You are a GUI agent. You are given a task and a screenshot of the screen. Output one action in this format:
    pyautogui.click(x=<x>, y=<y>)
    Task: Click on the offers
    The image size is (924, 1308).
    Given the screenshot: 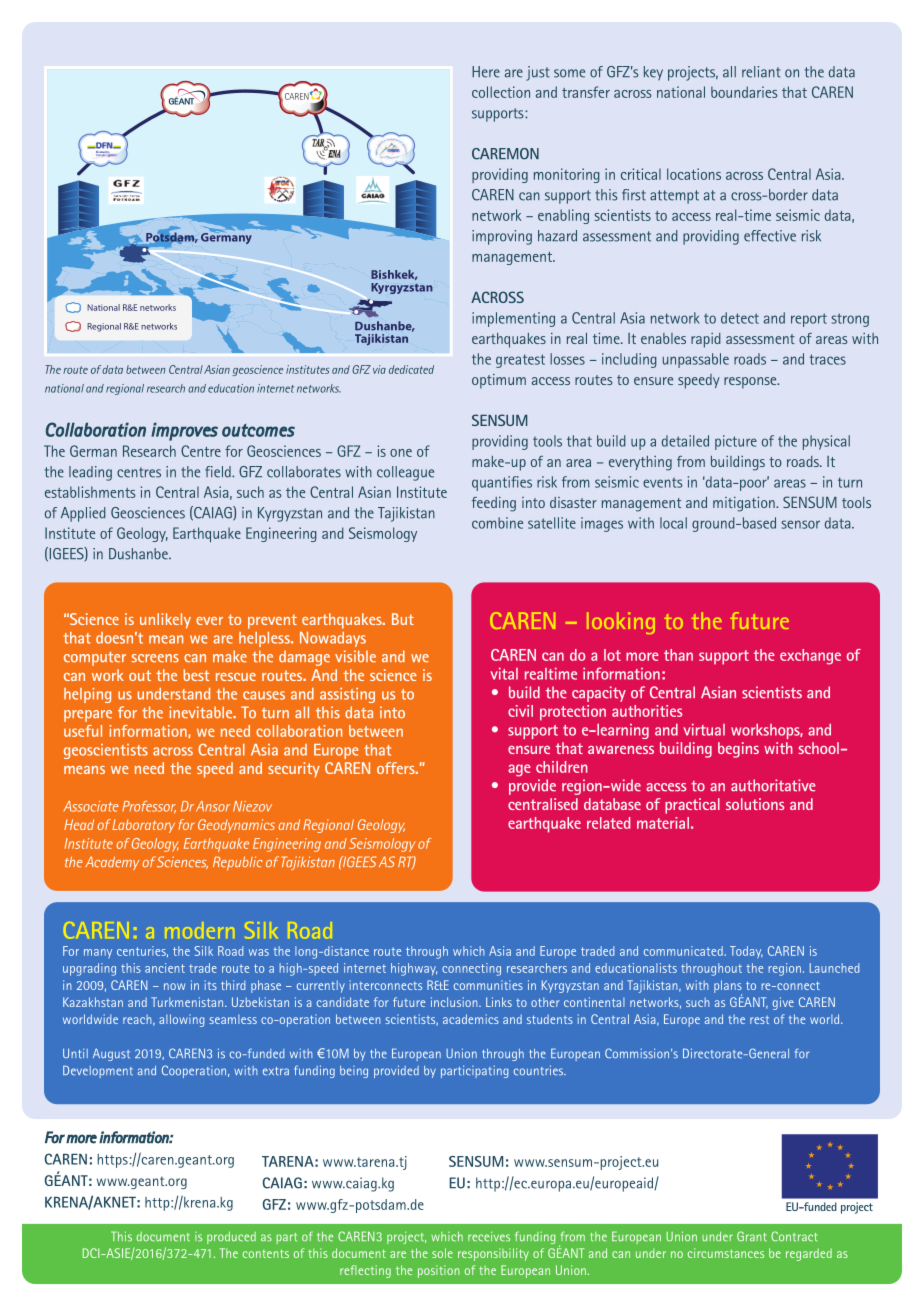 What is the action you would take?
    pyautogui.click(x=397, y=768)
